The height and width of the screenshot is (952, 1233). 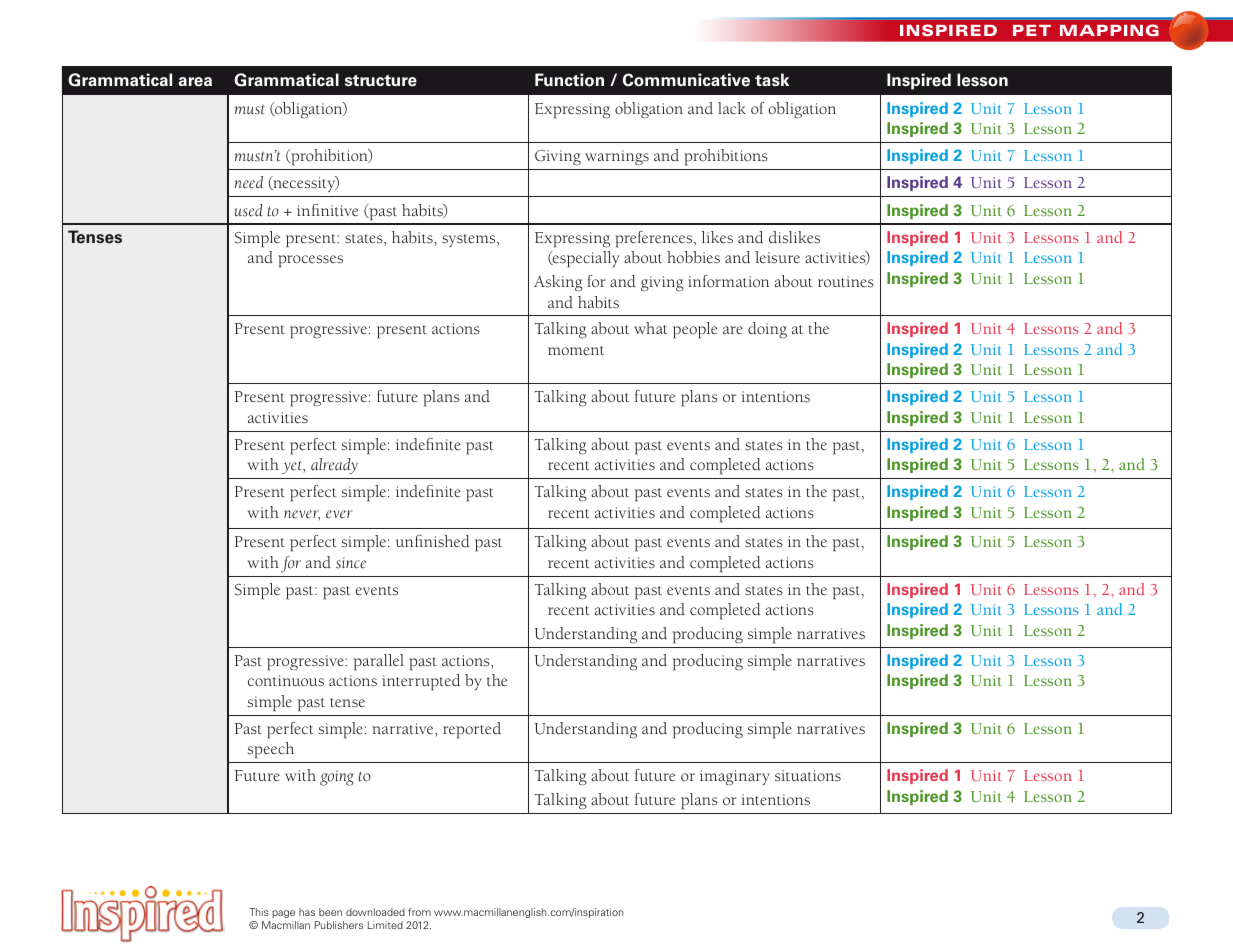 What do you see at coordinates (686, 80) in the screenshot?
I see `Communicative` at bounding box center [686, 80].
